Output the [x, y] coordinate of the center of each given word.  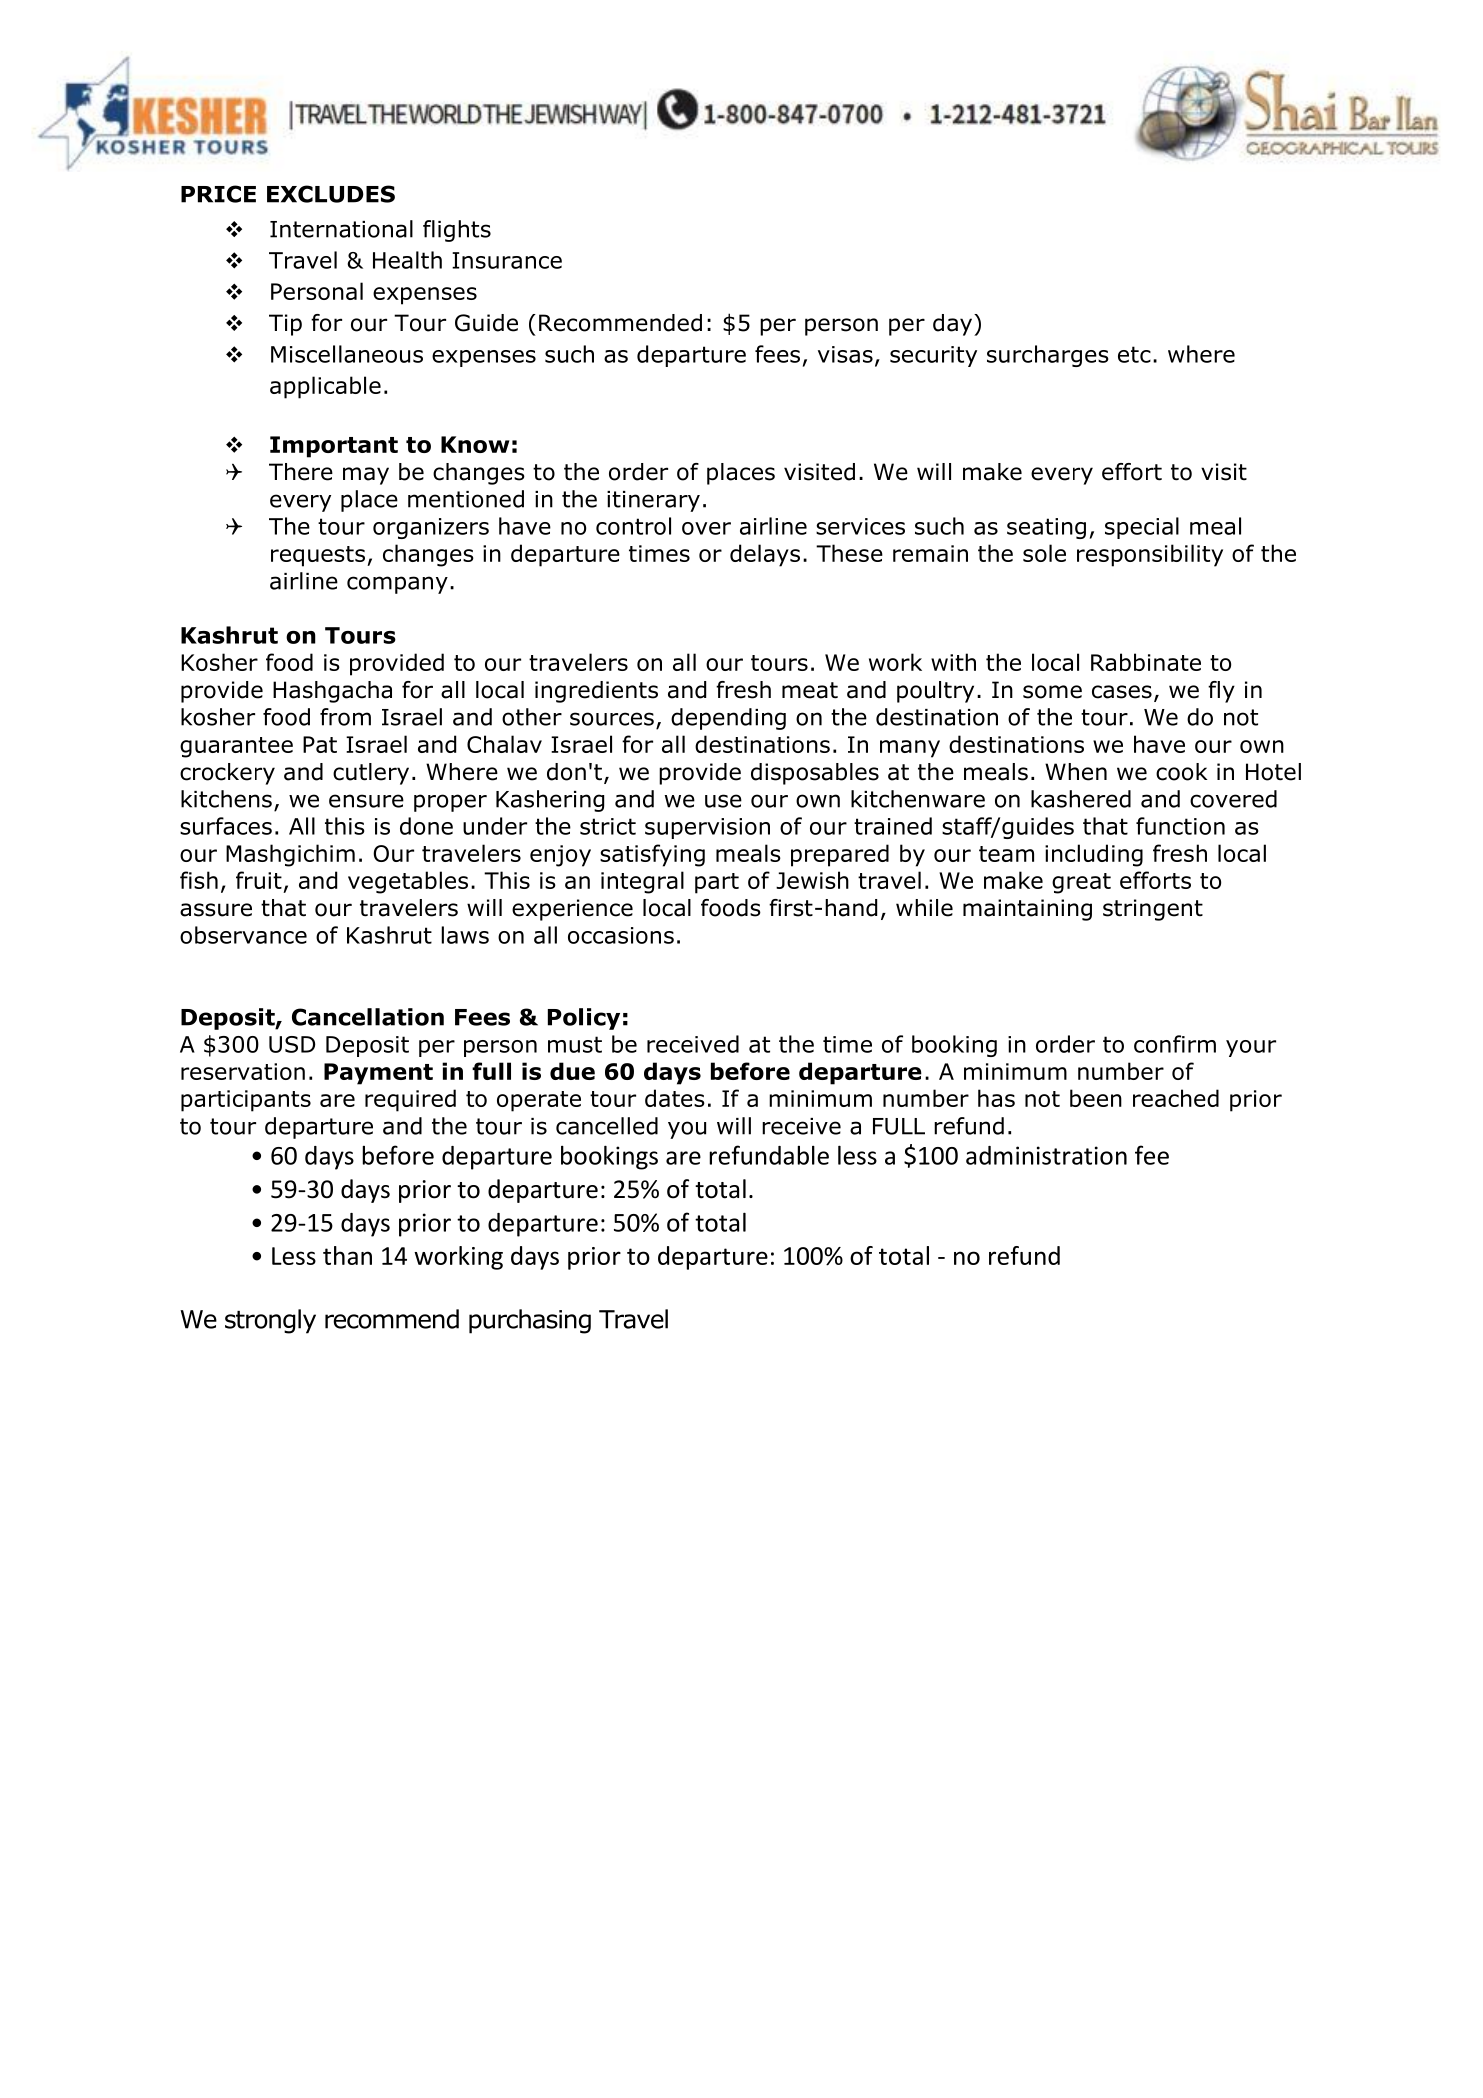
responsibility [1150, 555]
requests [318, 556]
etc [1134, 354]
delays [765, 555]
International [341, 229]
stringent [1153, 910]
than [347, 1255]
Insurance [507, 260]
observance [243, 935]
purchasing [530, 1321]
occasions [621, 935]
